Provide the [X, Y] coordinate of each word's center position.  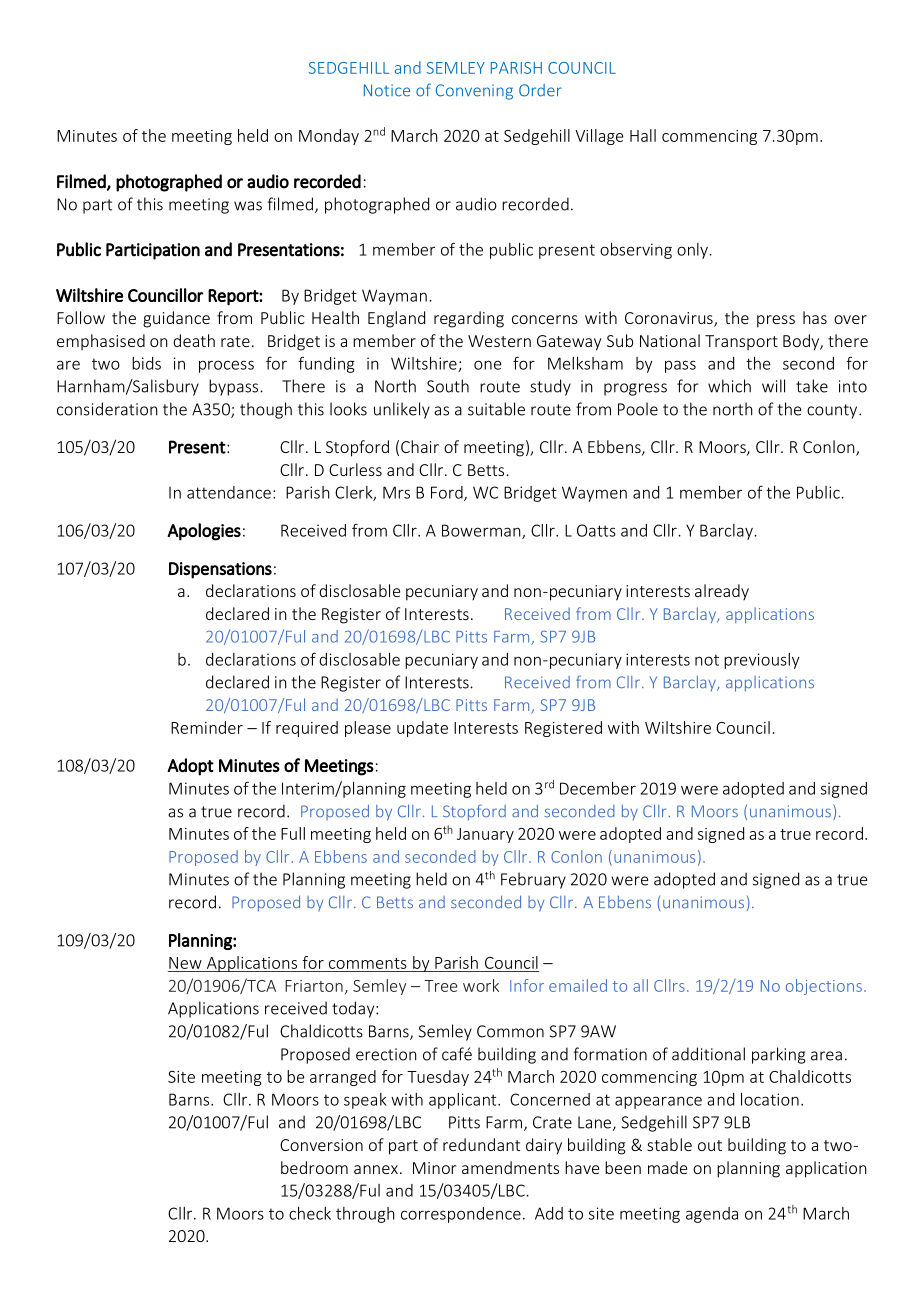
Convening [474, 92]
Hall [643, 135]
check [310, 1213]
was [248, 206]
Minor [434, 1168]
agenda [712, 1215]
